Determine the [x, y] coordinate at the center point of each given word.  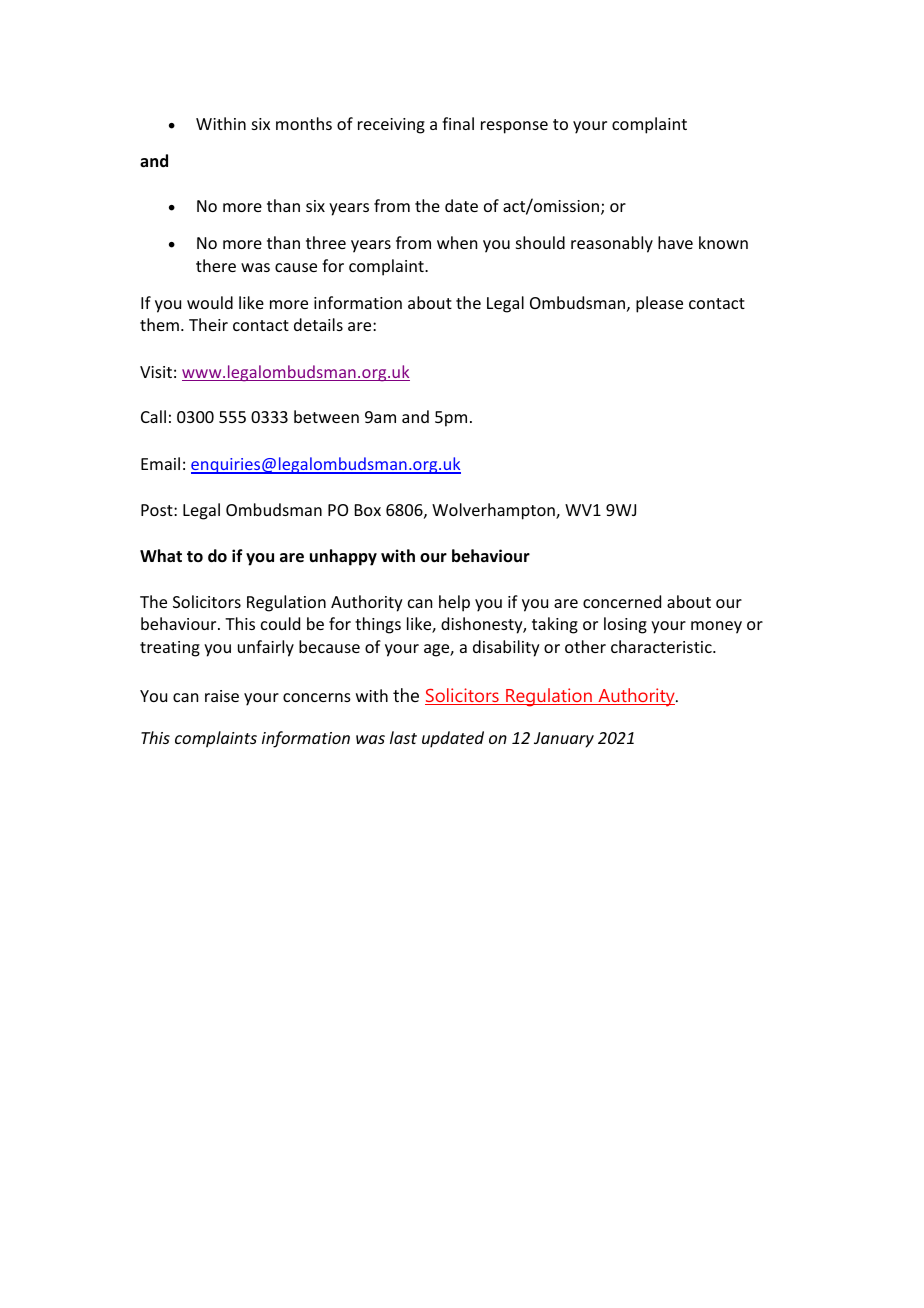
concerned [622, 601]
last [403, 737]
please [659, 304]
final [458, 123]
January [564, 740]
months [304, 123]
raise [222, 696]
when [457, 242]
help [454, 603]
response [514, 127]
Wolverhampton [494, 511]
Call [153, 416]
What [161, 555]
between [326, 416]
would [210, 302]
